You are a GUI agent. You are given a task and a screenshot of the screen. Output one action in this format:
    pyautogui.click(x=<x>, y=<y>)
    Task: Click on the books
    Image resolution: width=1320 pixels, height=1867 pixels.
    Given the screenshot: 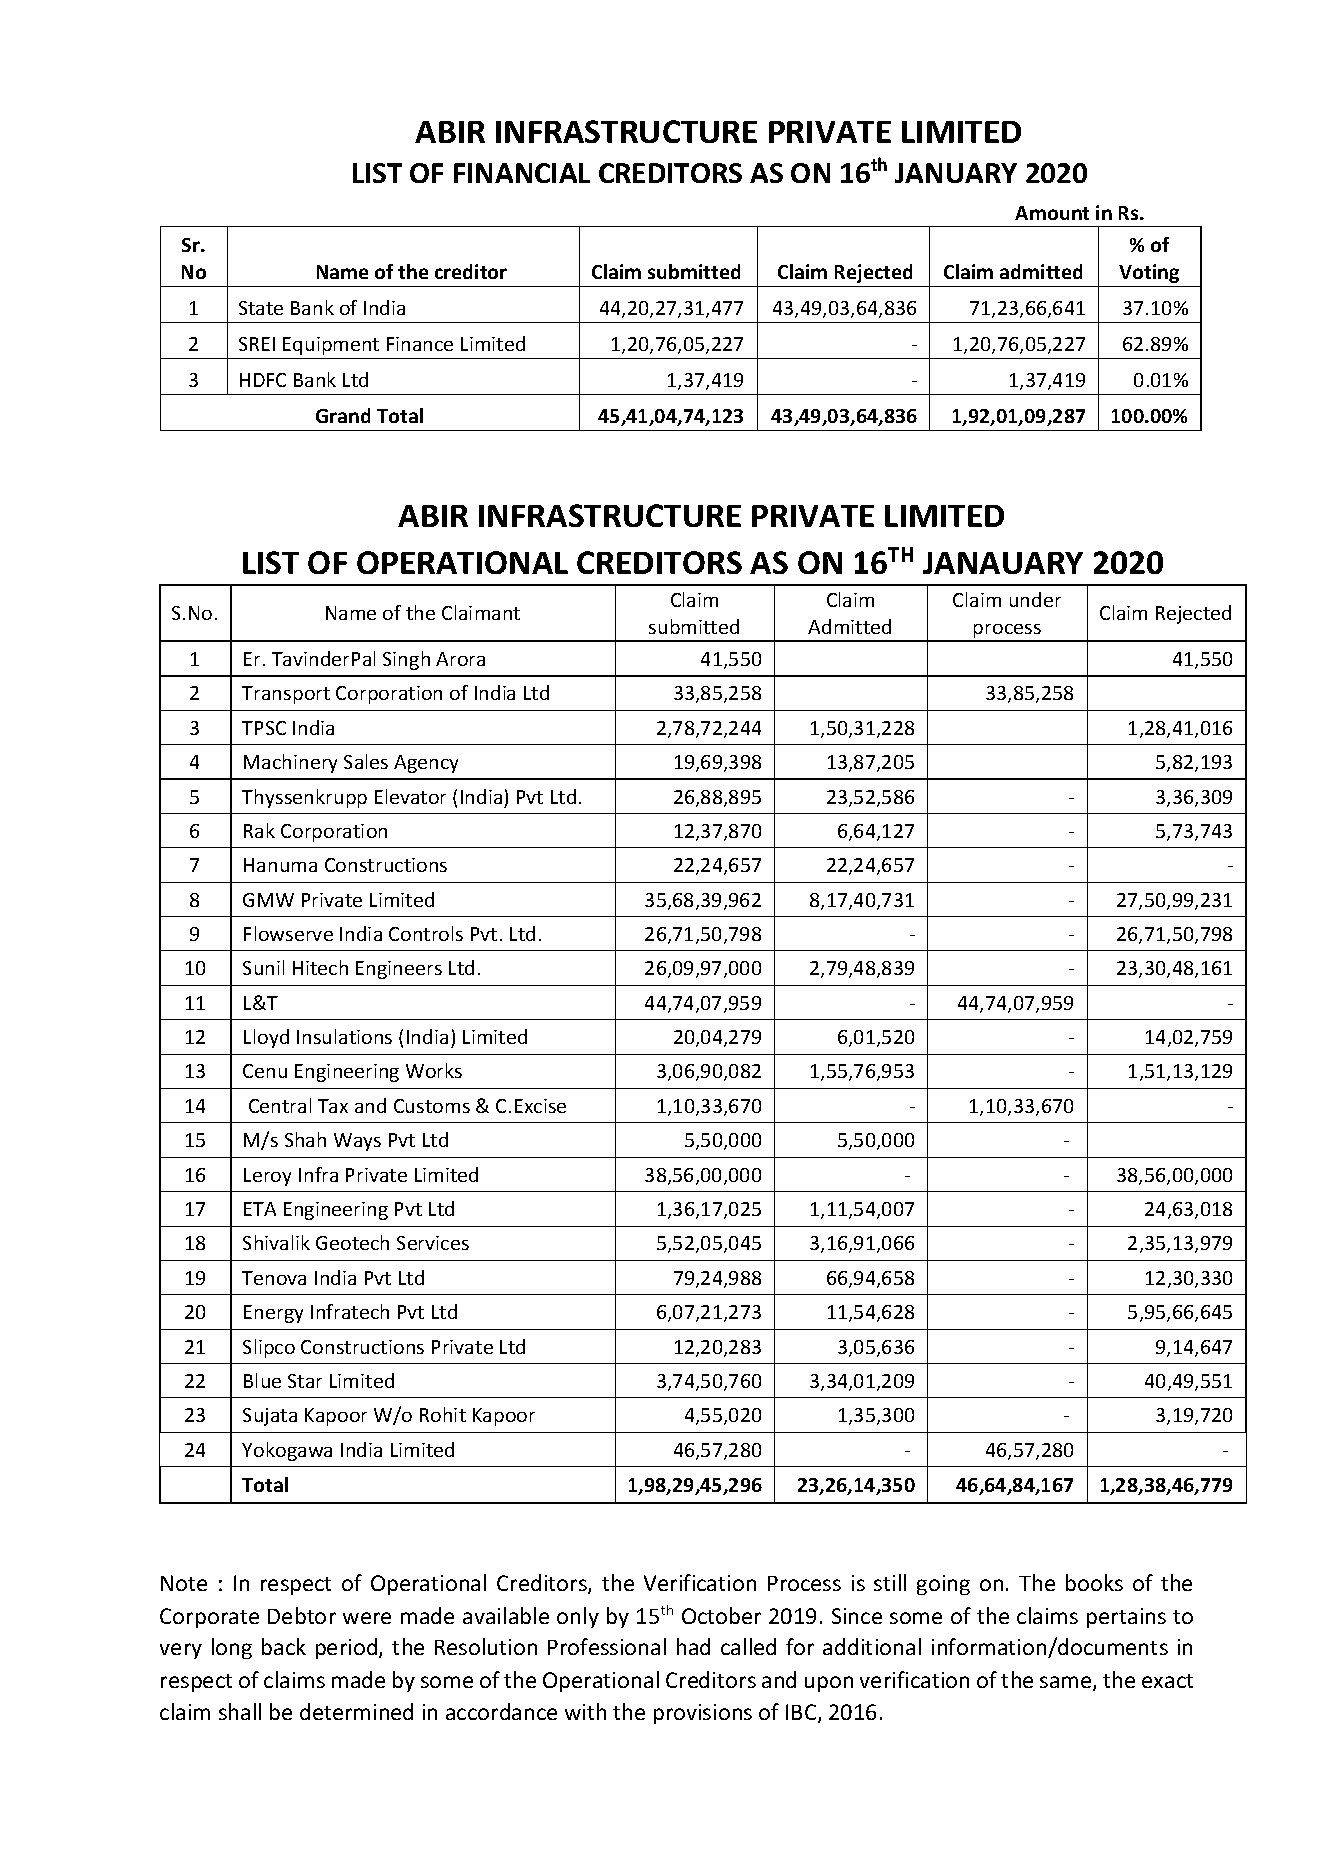 What is the action you would take?
    pyautogui.click(x=1094, y=1582)
